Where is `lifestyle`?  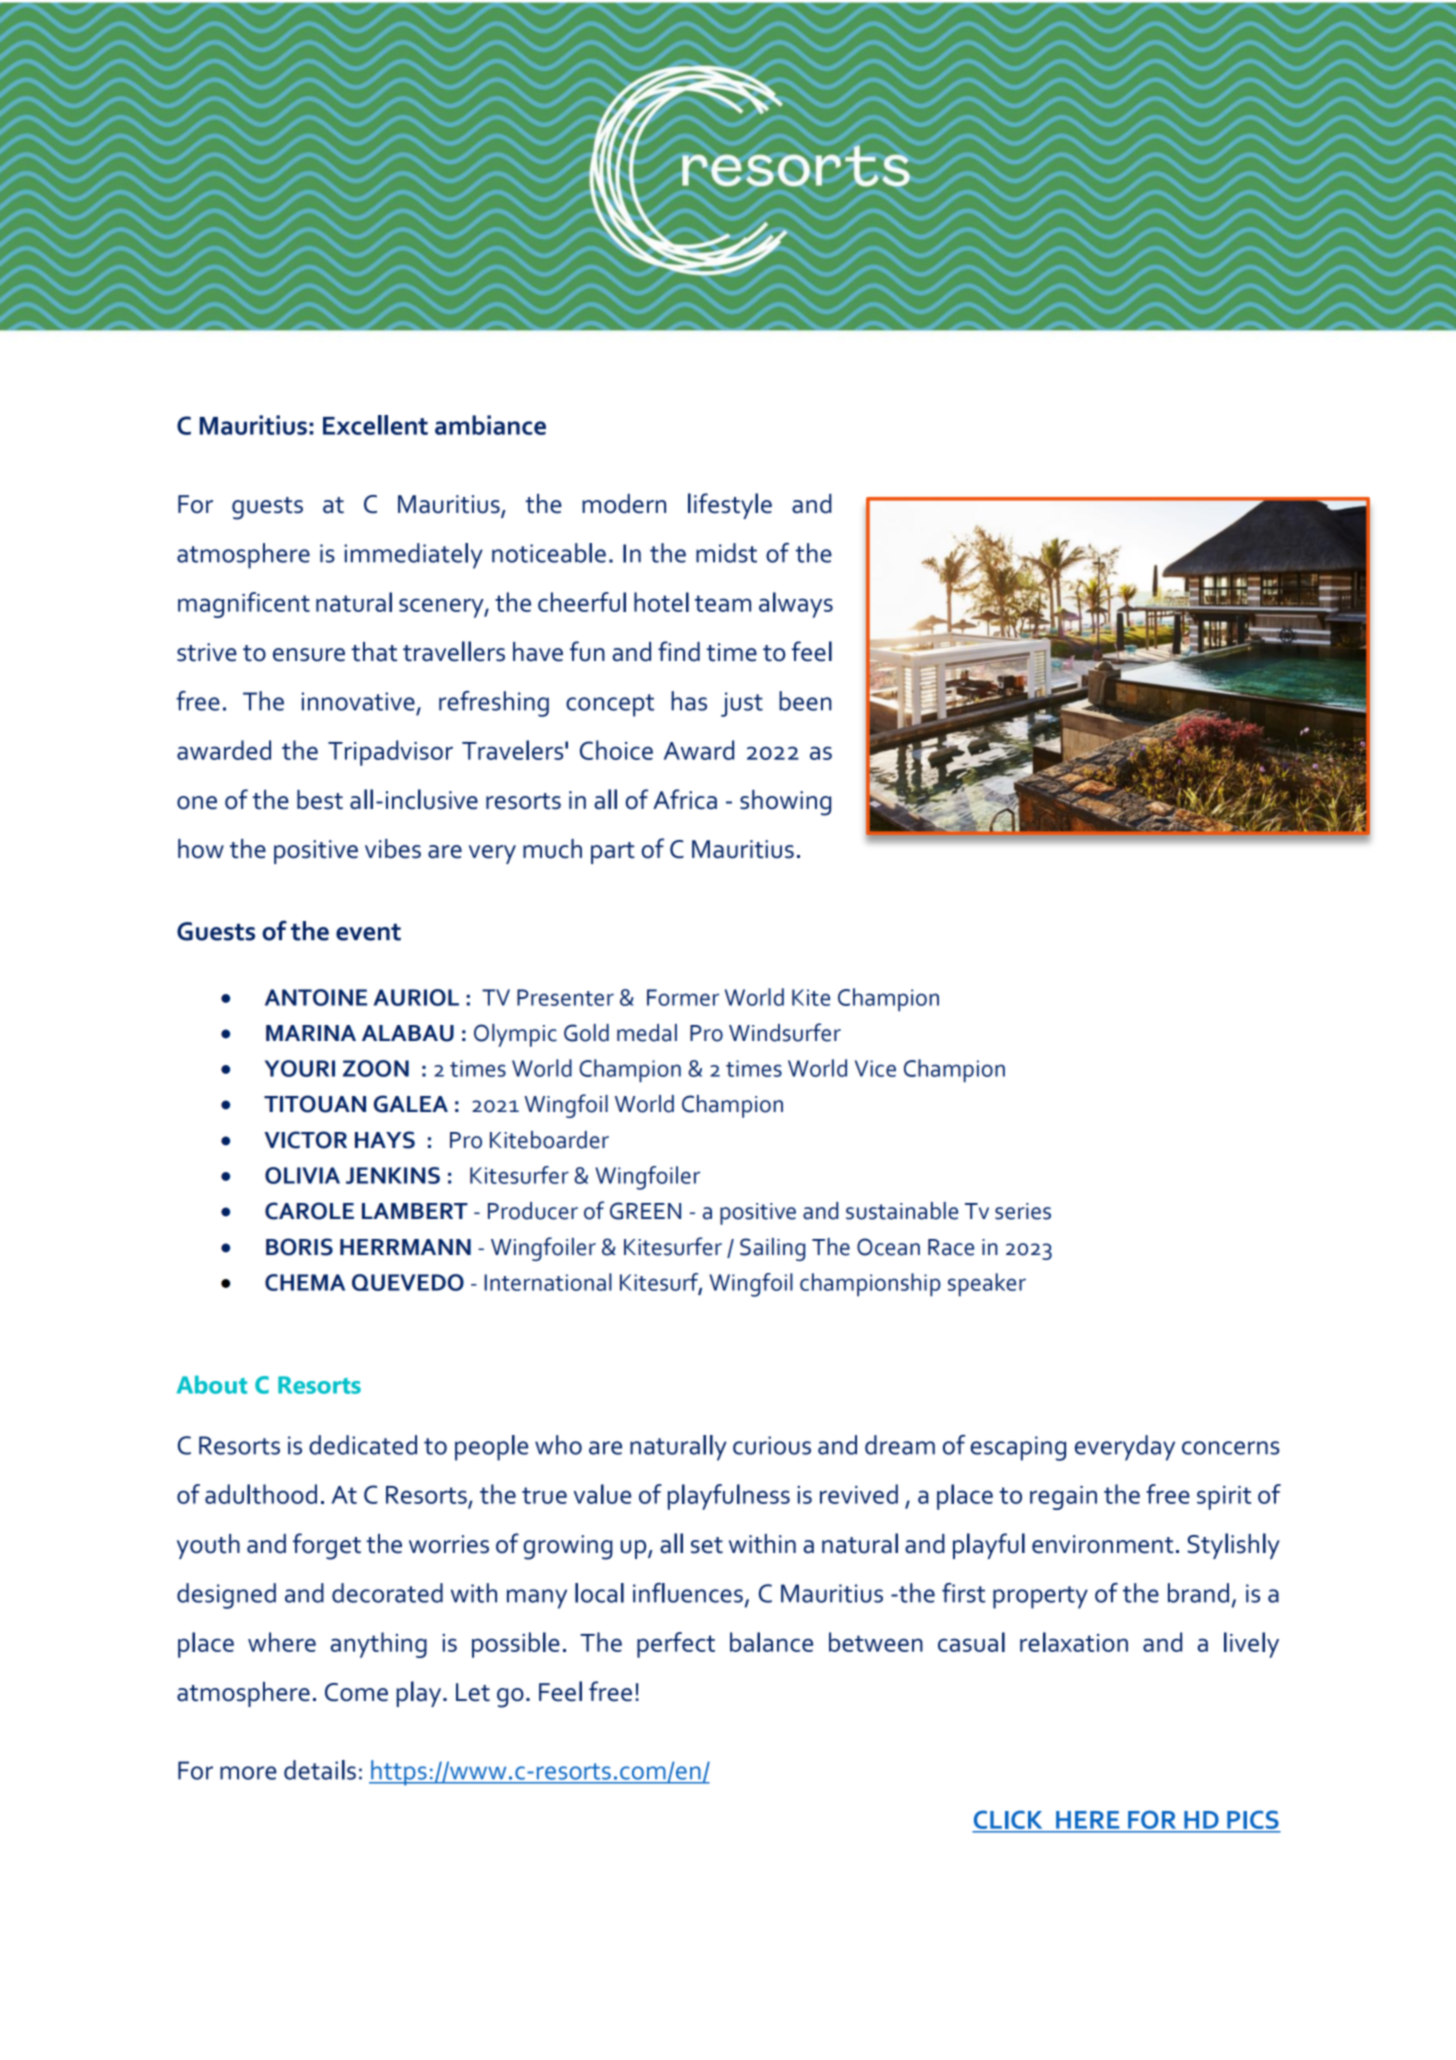
lifestyle is located at coordinates (730, 506).
